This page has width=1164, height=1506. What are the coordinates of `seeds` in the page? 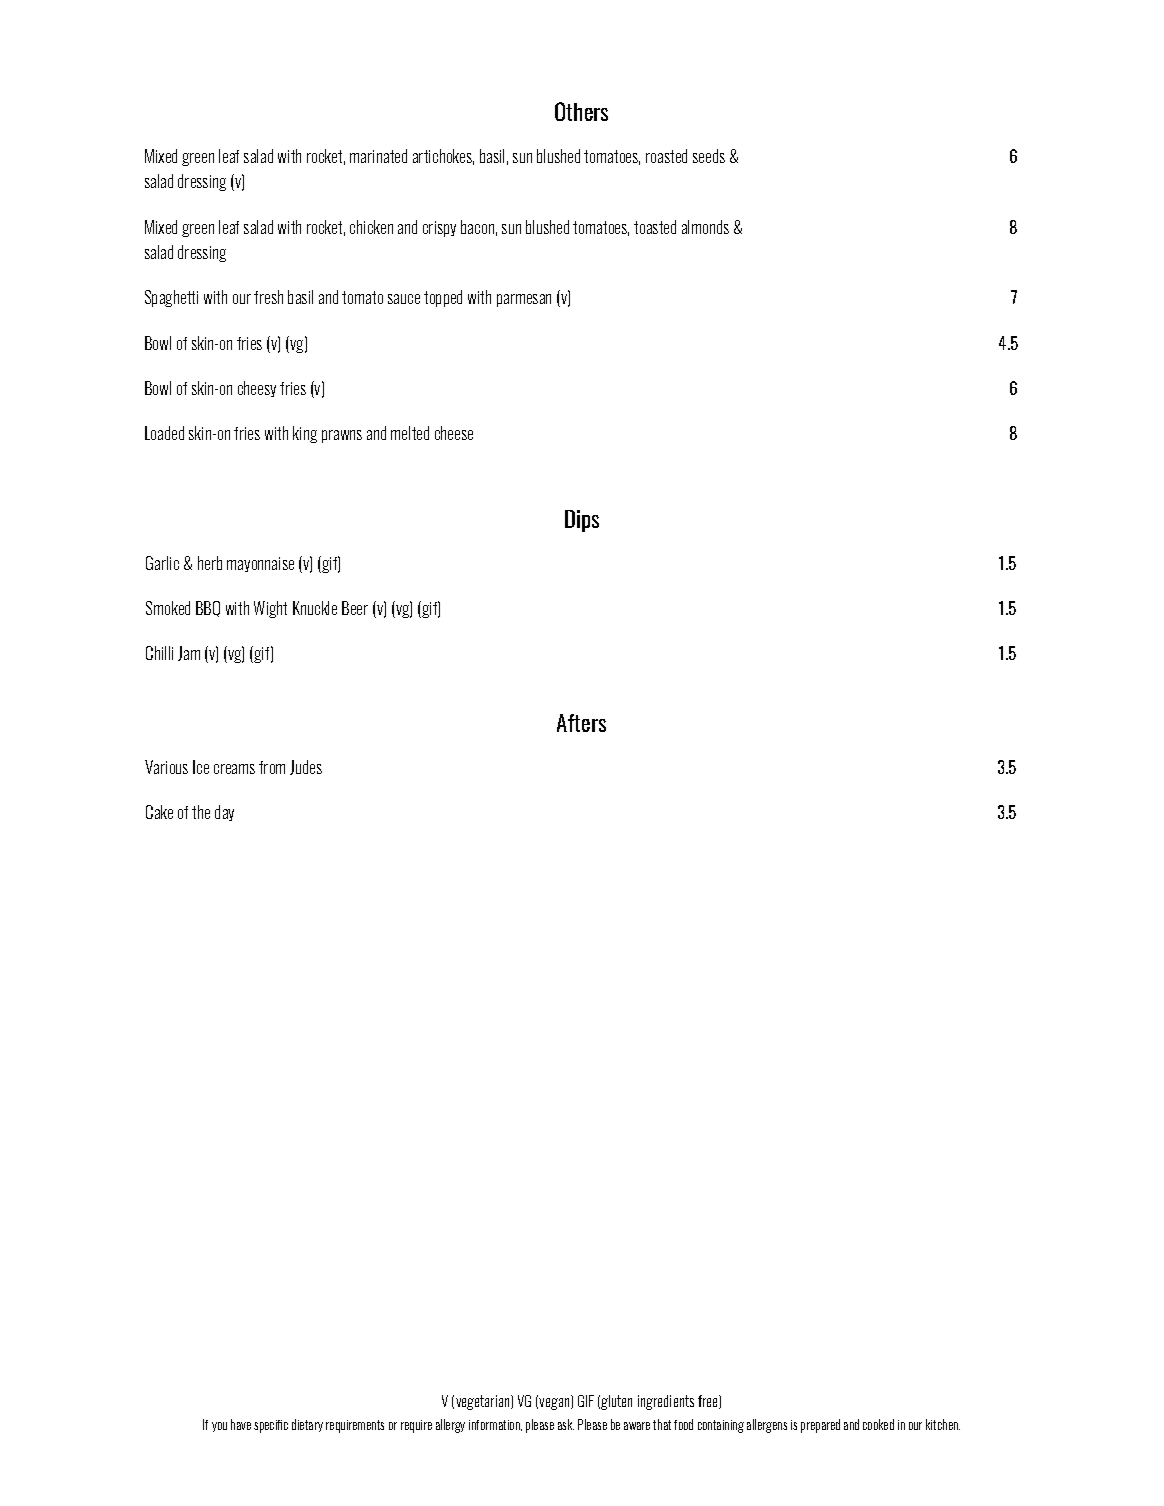 It's located at (709, 156).
